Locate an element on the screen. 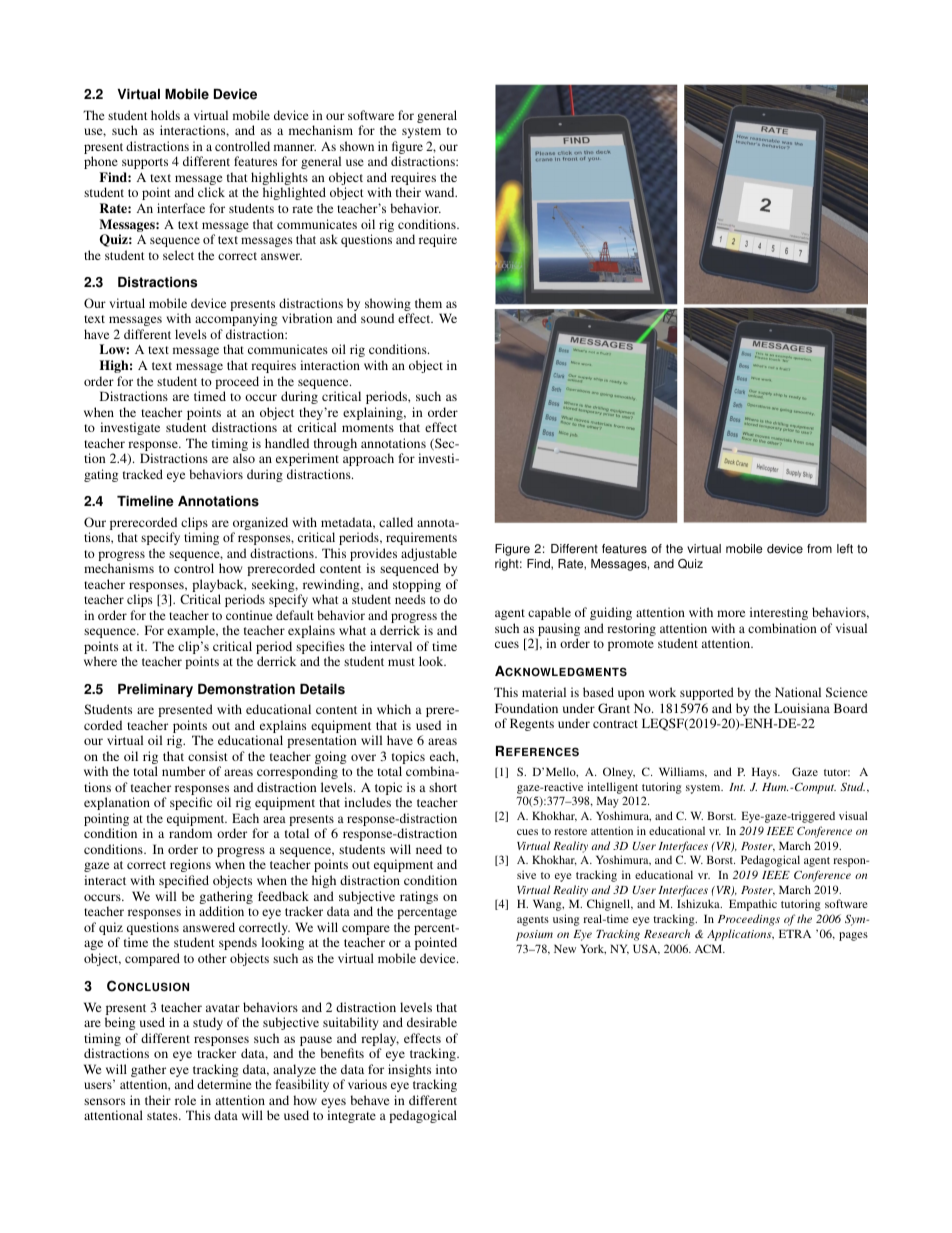 This screenshot has width=952, height=1233. holds is located at coordinates (165, 115).
